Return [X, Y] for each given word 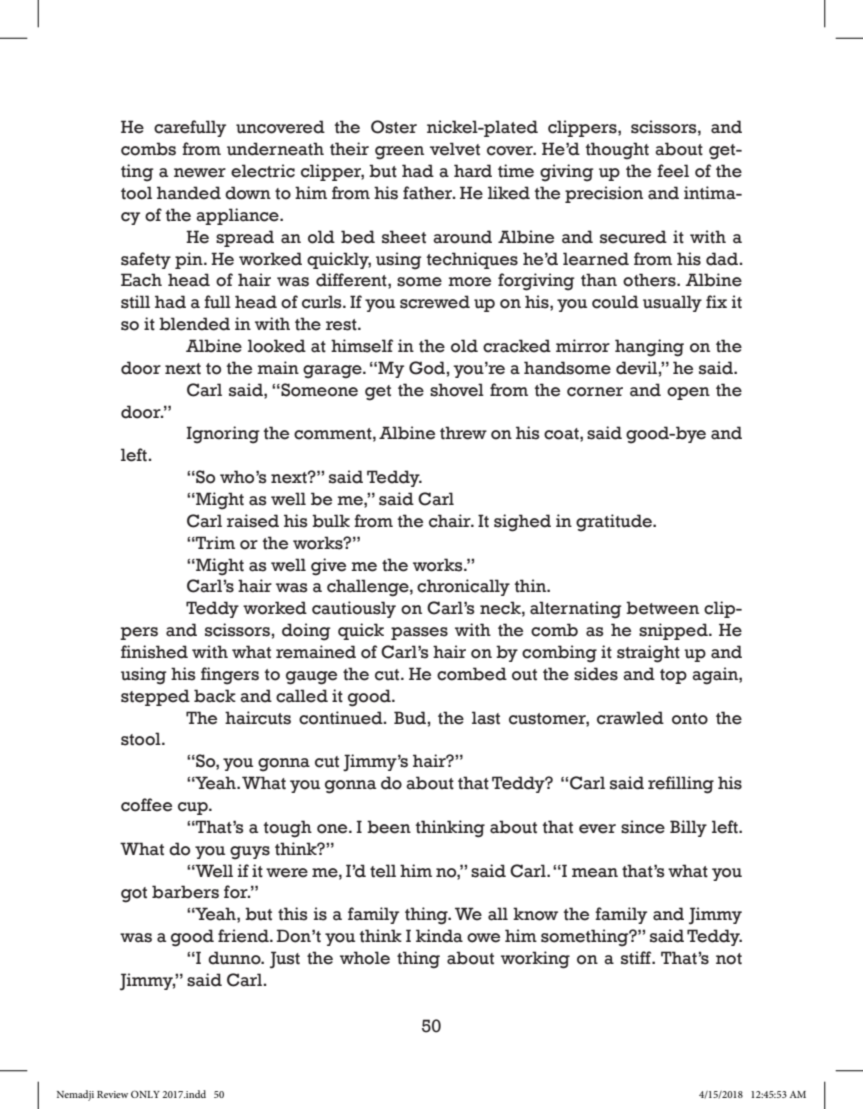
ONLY [145, 1094]
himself [362, 346]
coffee [146, 805]
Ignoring [223, 435]
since [643, 827]
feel [673, 171]
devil [637, 368]
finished [154, 652]
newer [200, 173]
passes [419, 633]
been [389, 827]
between [662, 608]
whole [365, 958]
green [399, 153]
